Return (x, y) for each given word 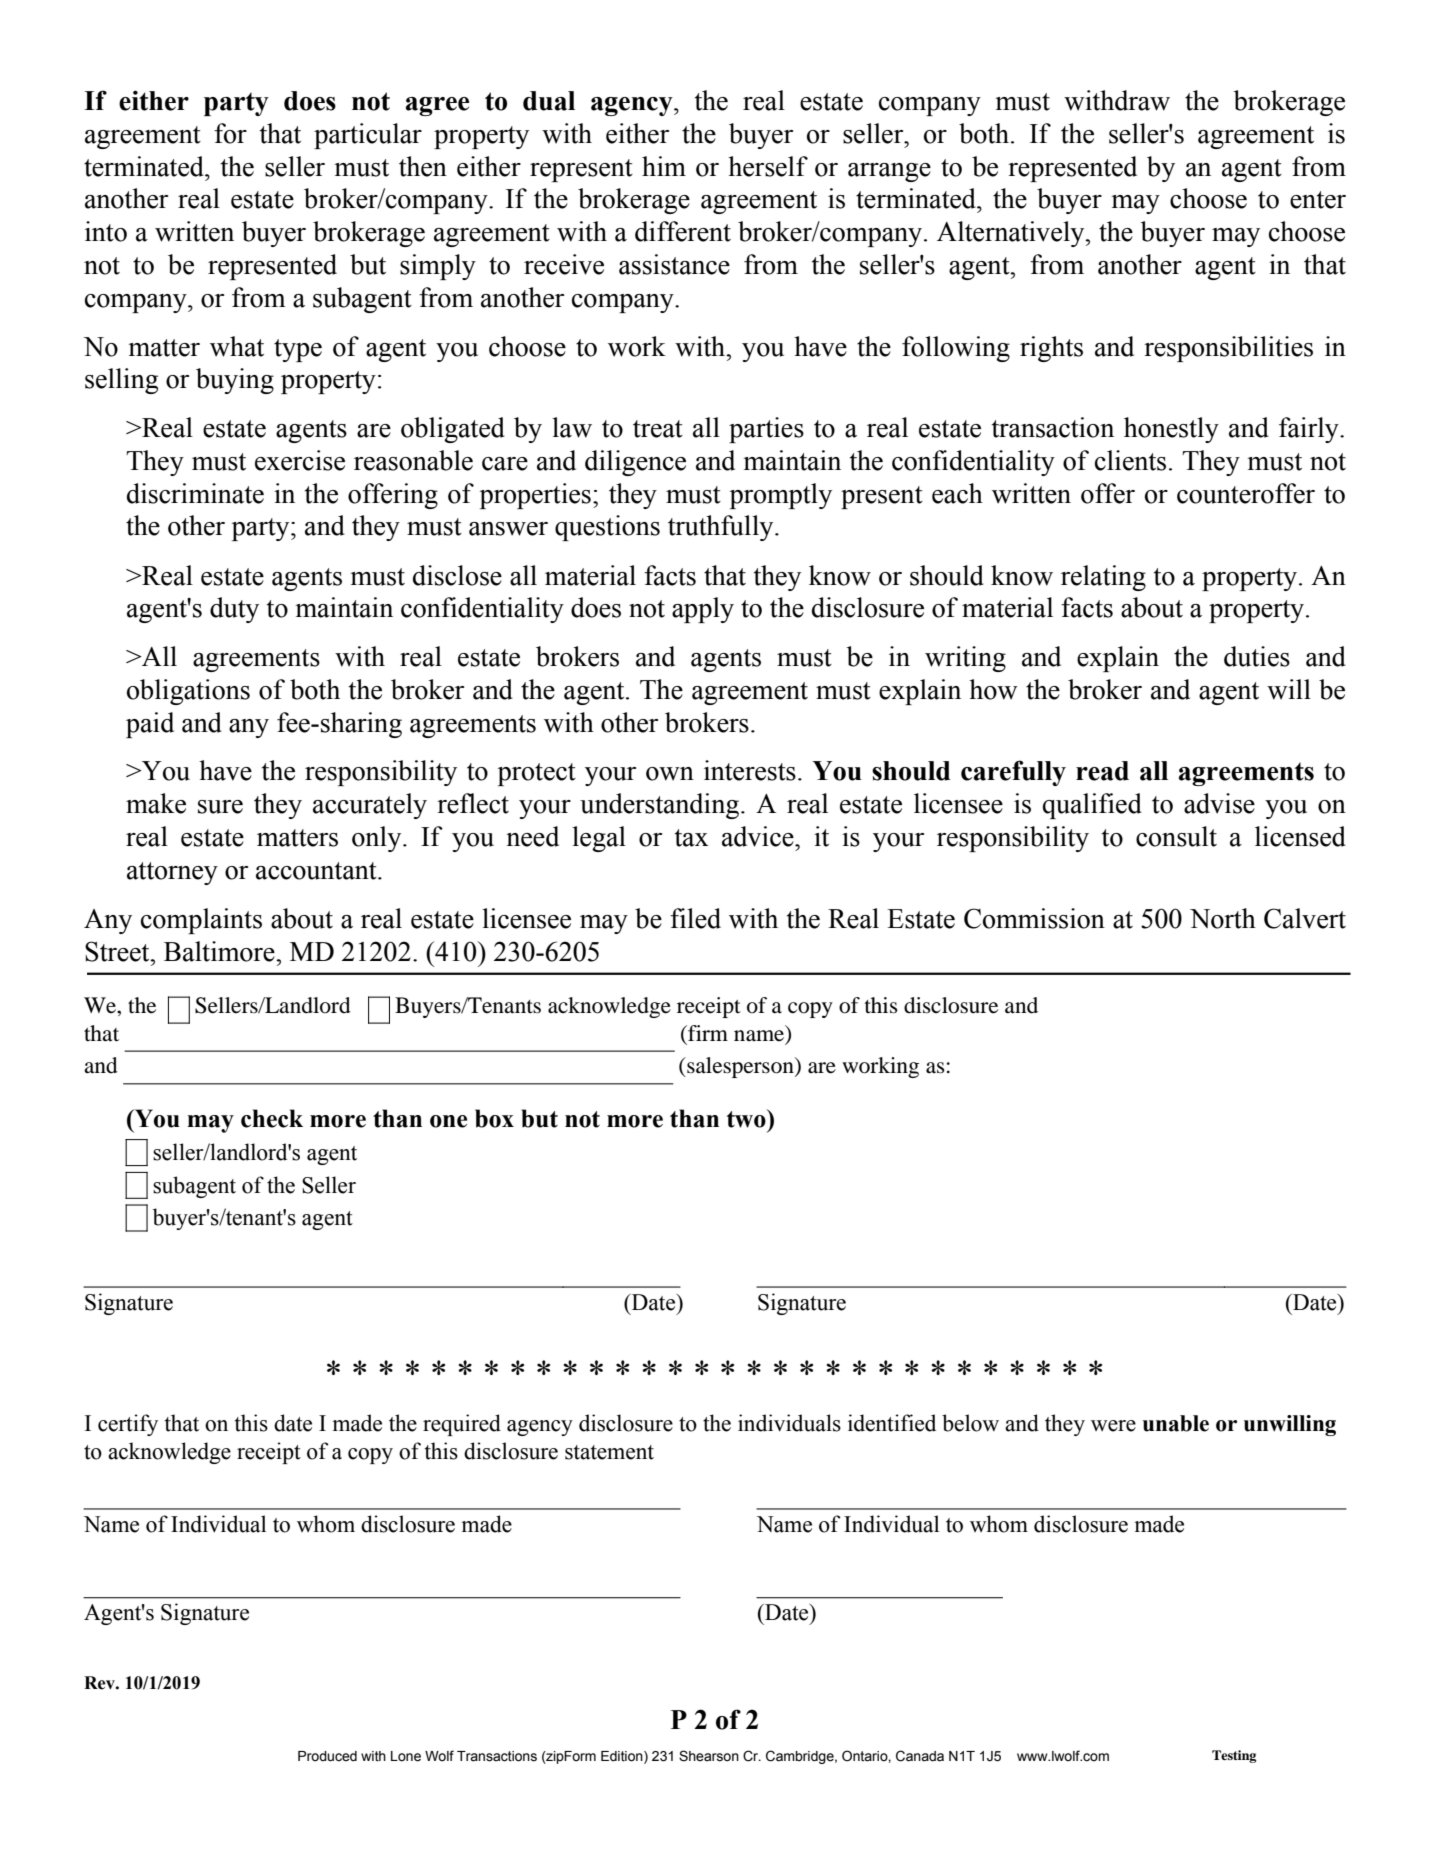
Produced (327, 1756)
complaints (201, 921)
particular (368, 136)
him (664, 166)
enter (1318, 200)
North (1223, 918)
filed (695, 918)
